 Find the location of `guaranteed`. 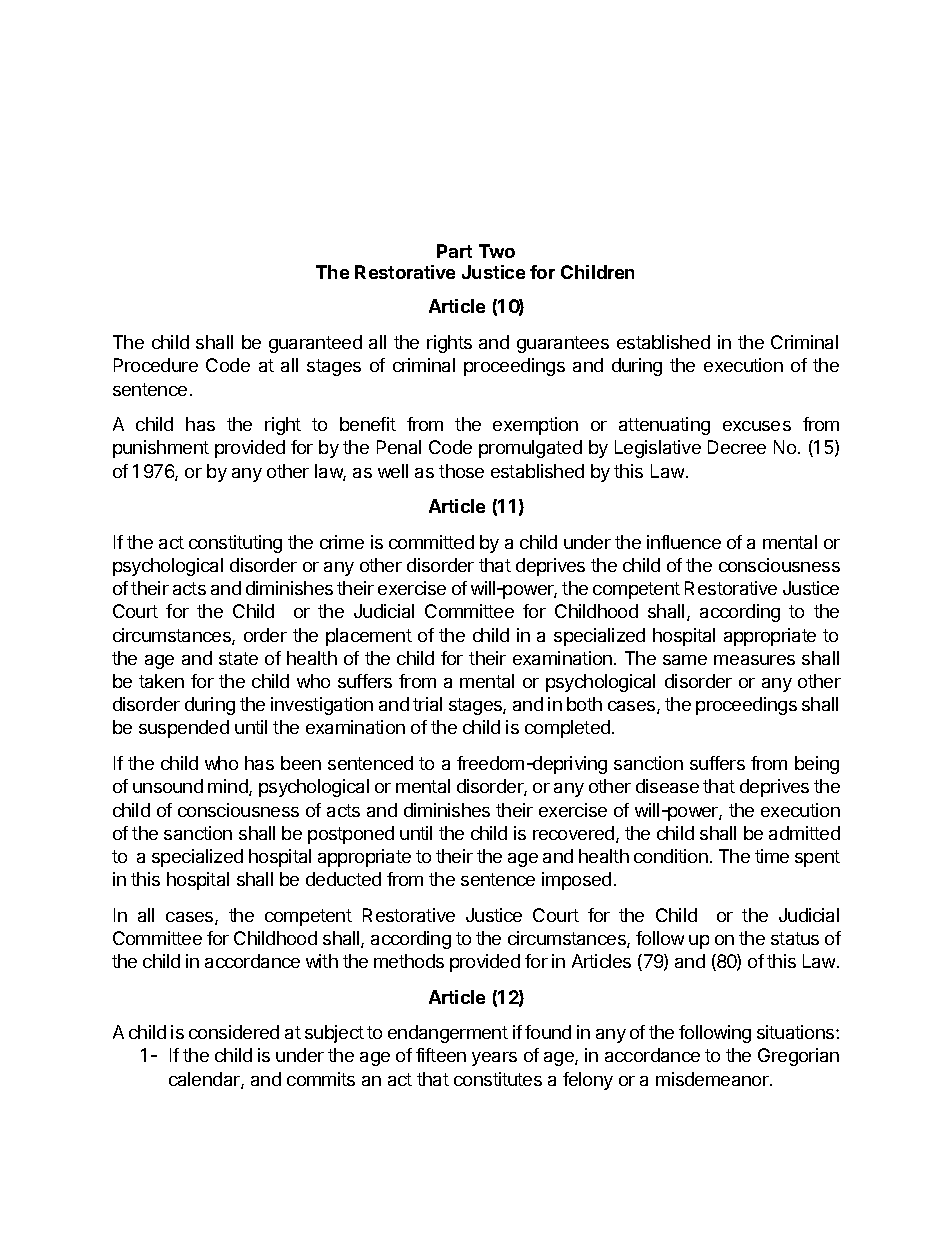

guaranteed is located at coordinates (315, 344).
